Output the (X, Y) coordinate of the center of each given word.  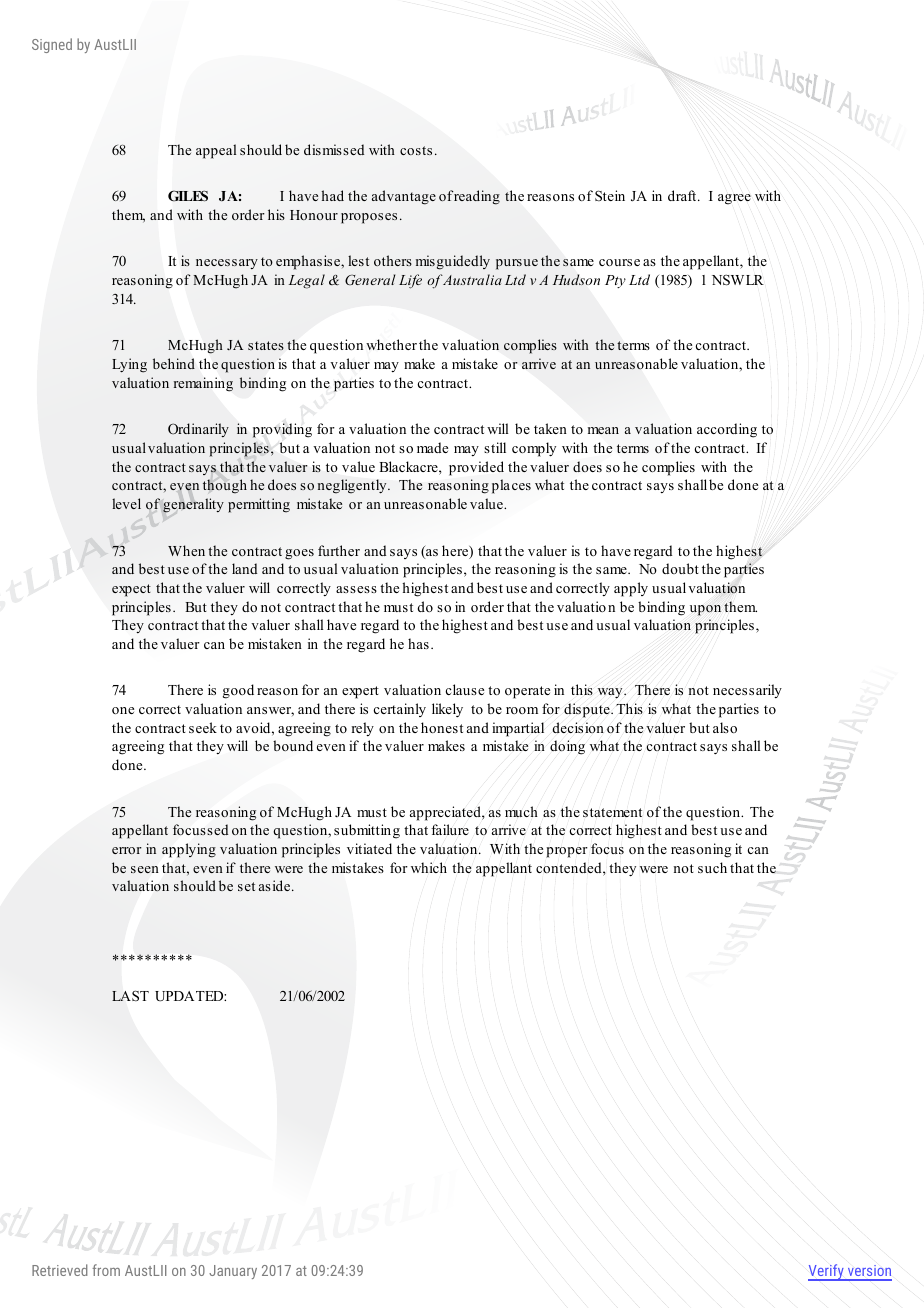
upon (705, 610)
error (127, 850)
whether (391, 344)
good (238, 691)
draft (683, 195)
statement (612, 813)
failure (450, 829)
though (225, 486)
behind (174, 363)
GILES (188, 196)
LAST (130, 995)
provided (476, 468)
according (727, 430)
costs (416, 150)
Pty (615, 281)
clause (464, 689)
